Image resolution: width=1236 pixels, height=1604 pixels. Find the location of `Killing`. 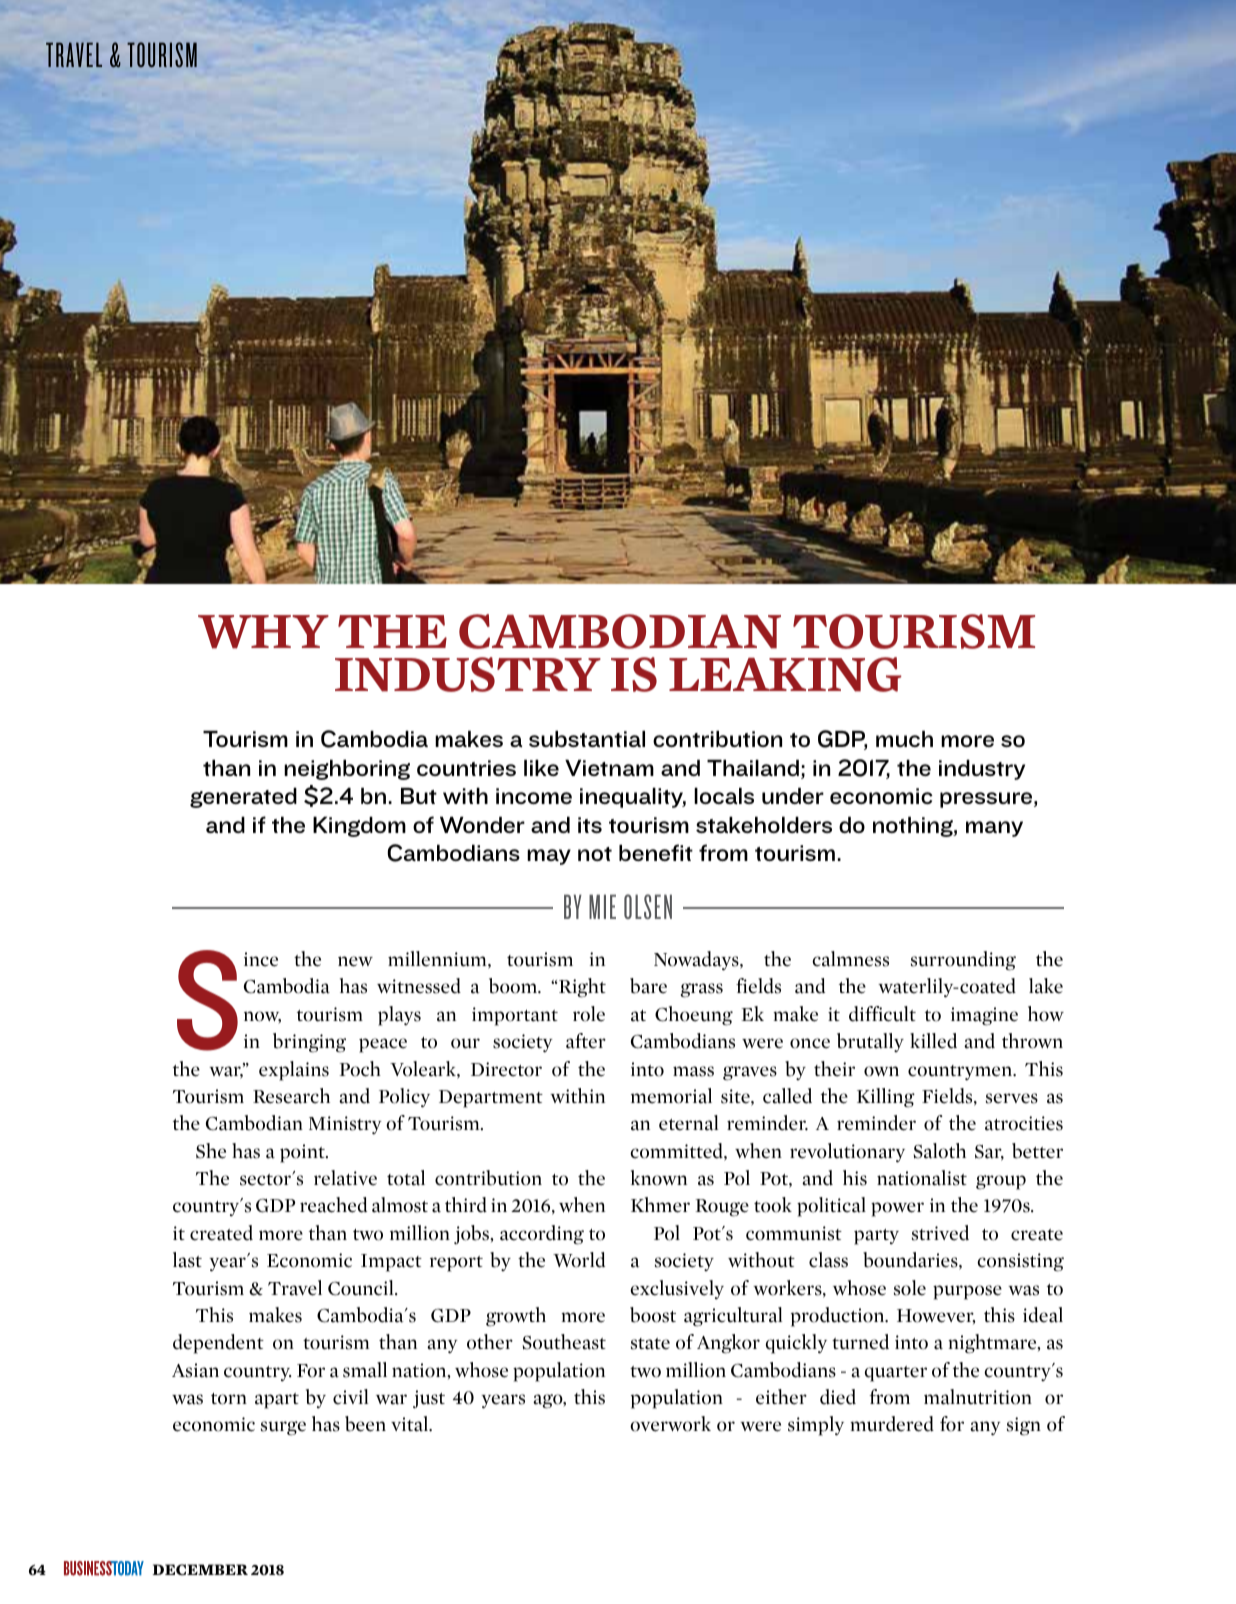

Killing is located at coordinates (886, 1098).
